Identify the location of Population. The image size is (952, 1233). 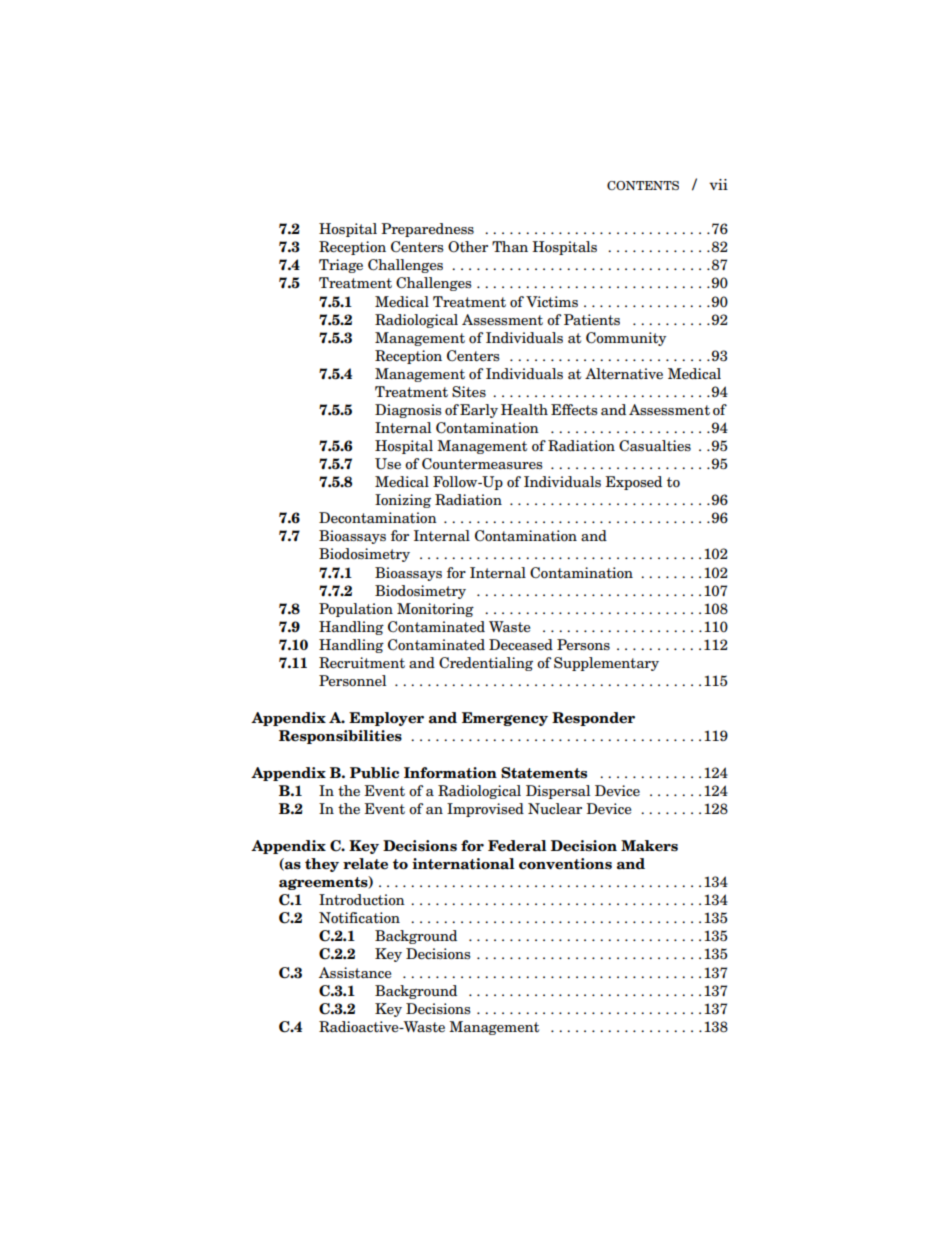
(356, 610).
